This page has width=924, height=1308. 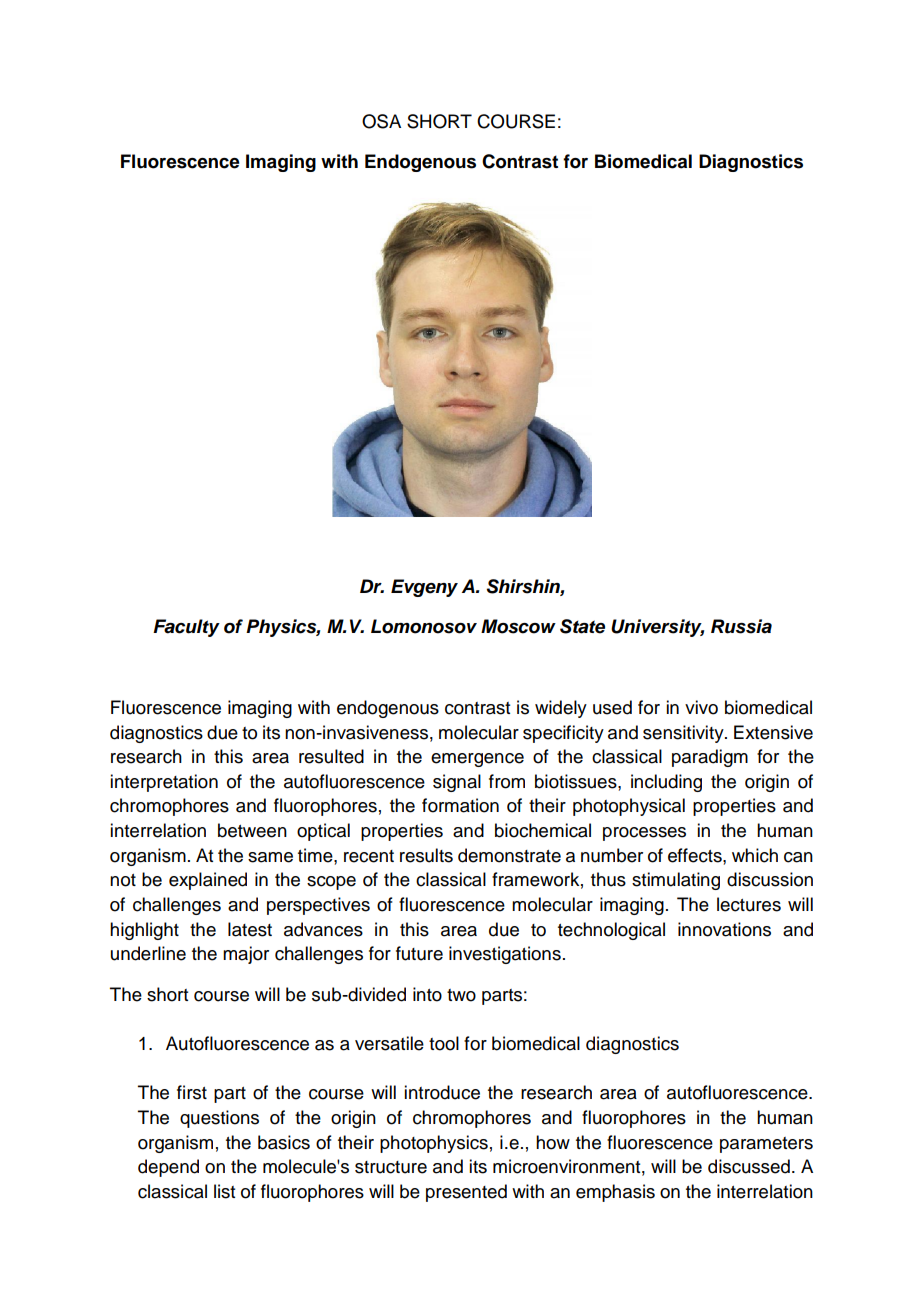 I want to click on Russia, so click(x=741, y=626).
